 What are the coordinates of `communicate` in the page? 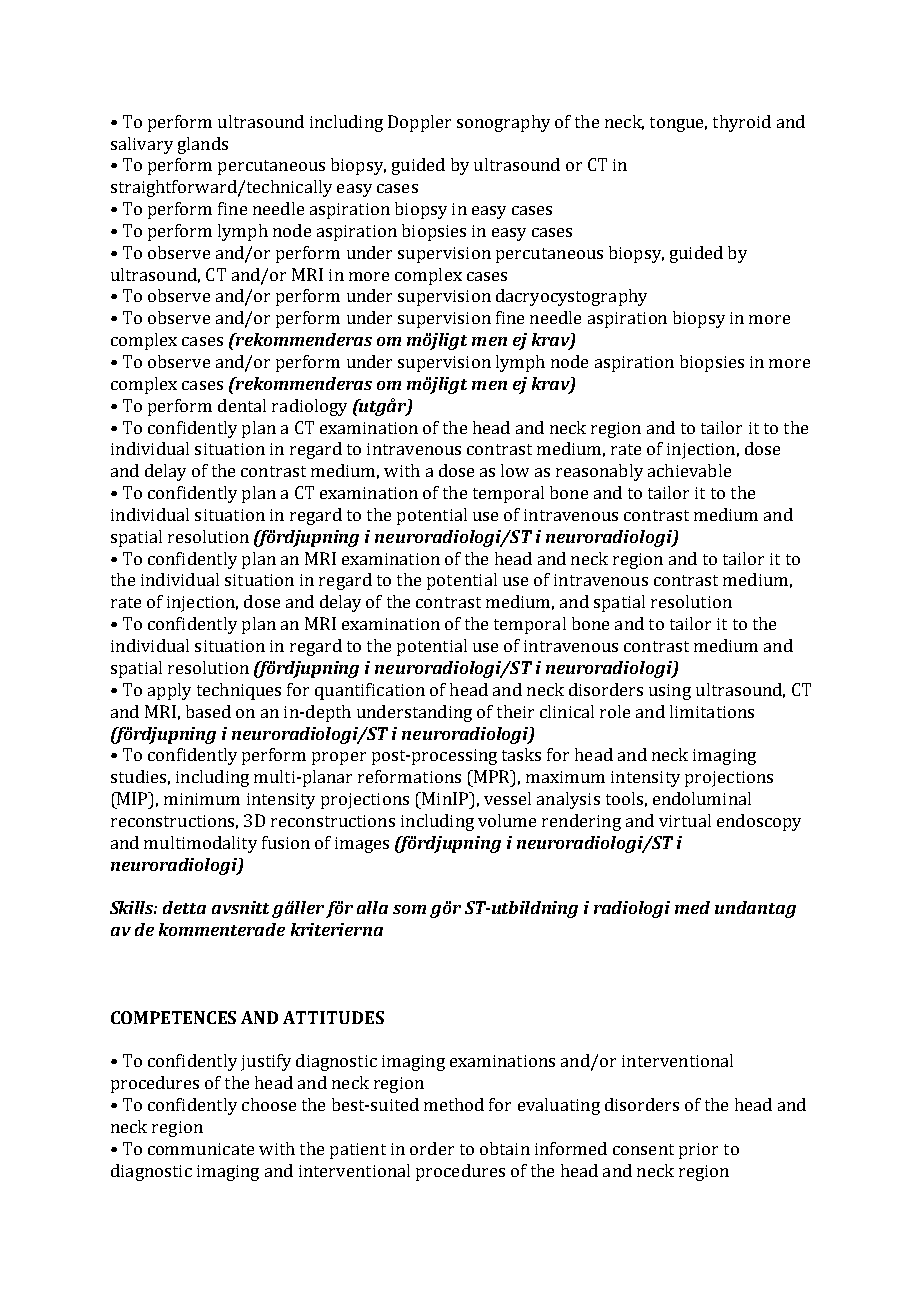 It's located at (201, 1149).
